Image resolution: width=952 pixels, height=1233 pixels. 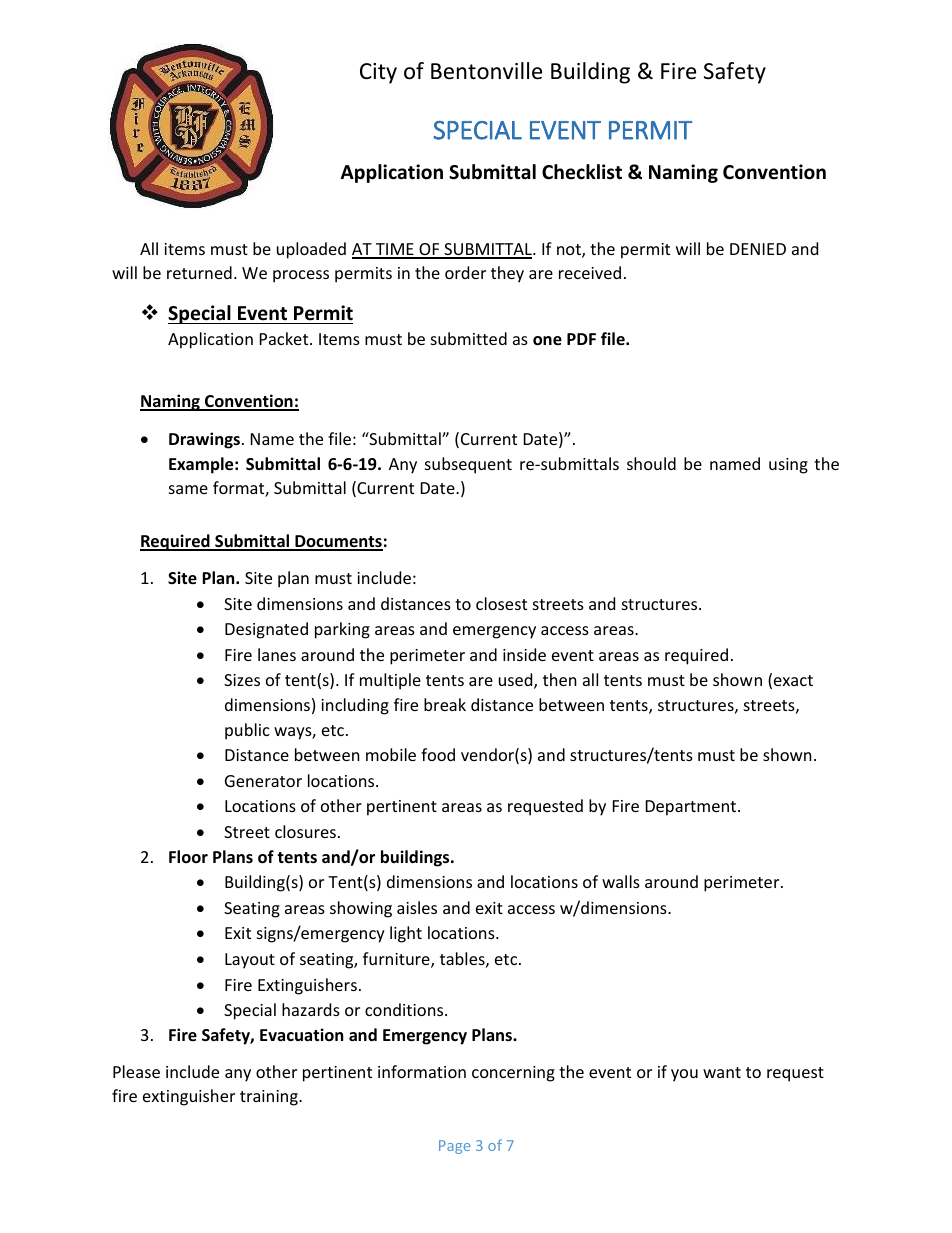 What do you see at coordinates (582, 172) in the screenshot?
I see `Checklist` at bounding box center [582, 172].
